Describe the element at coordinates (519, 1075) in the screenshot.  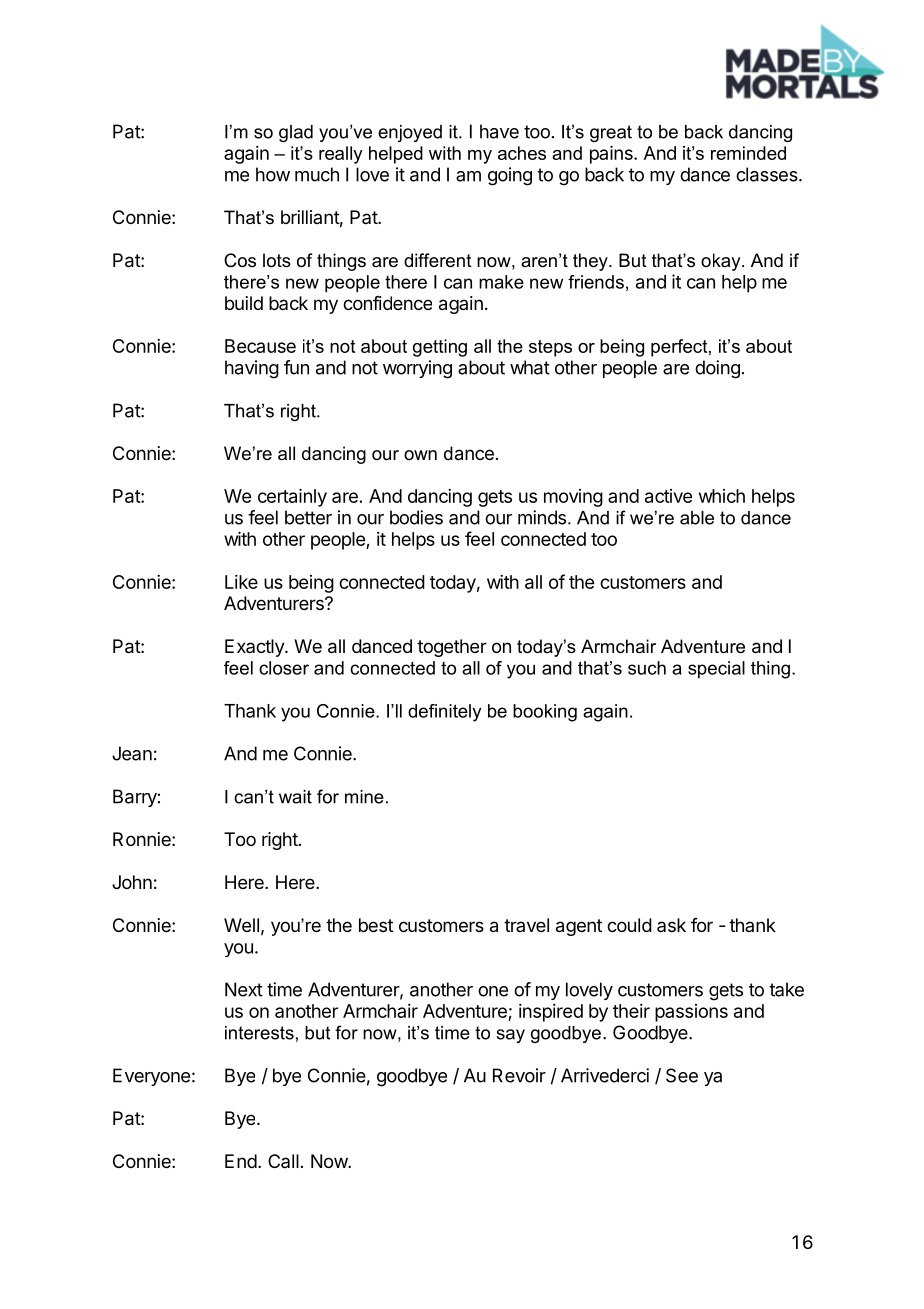
I see `Revoir` at that location.
